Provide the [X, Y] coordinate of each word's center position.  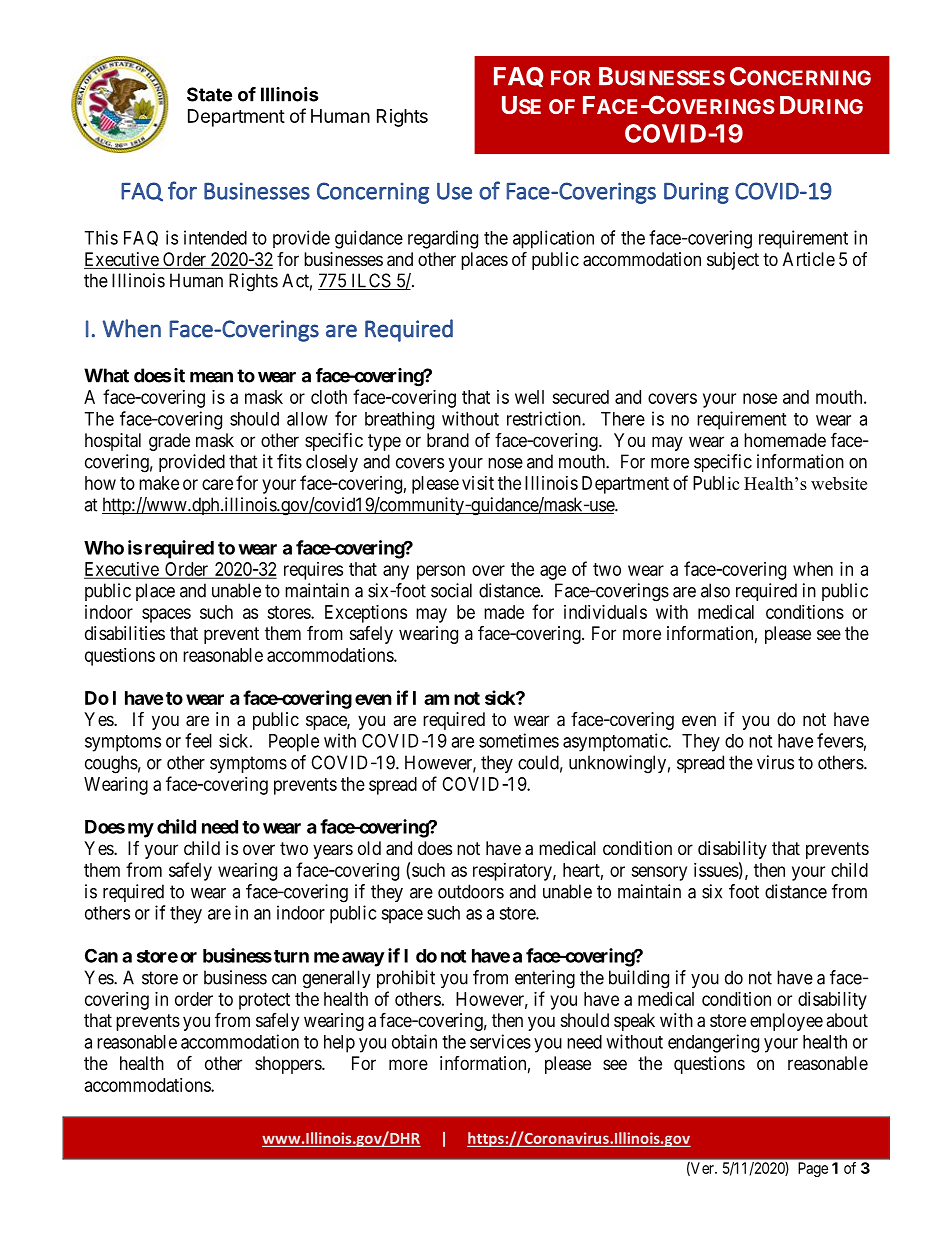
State [209, 94]
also [715, 590]
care [217, 484]
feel [198, 740]
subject [733, 261]
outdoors [471, 891]
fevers [840, 740]
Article [809, 259]
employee [786, 1022]
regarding [443, 239]
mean [211, 377]
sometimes [519, 740]
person [441, 572]
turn [291, 956]
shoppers [289, 1065]
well [529, 397]
